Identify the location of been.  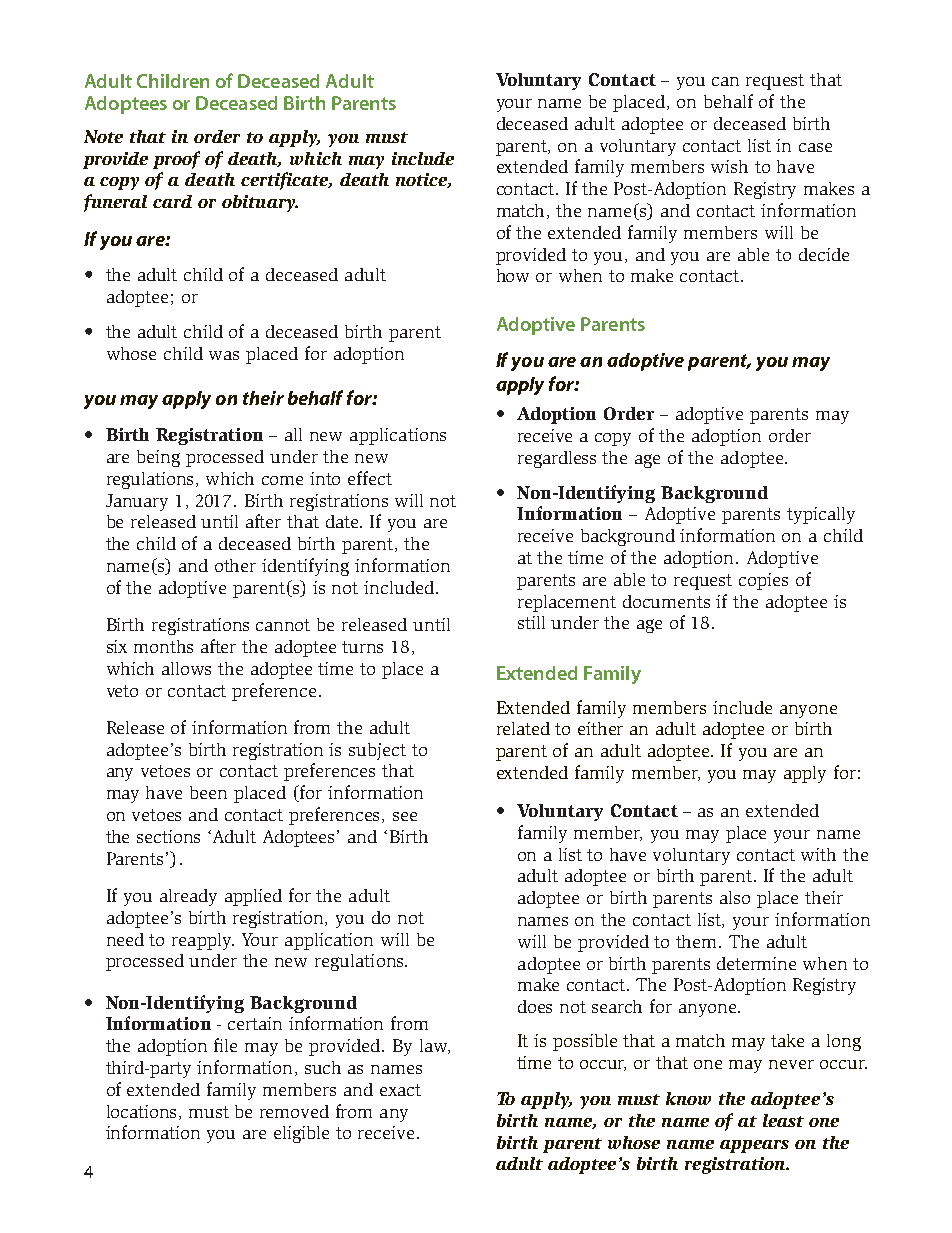
(208, 792).
